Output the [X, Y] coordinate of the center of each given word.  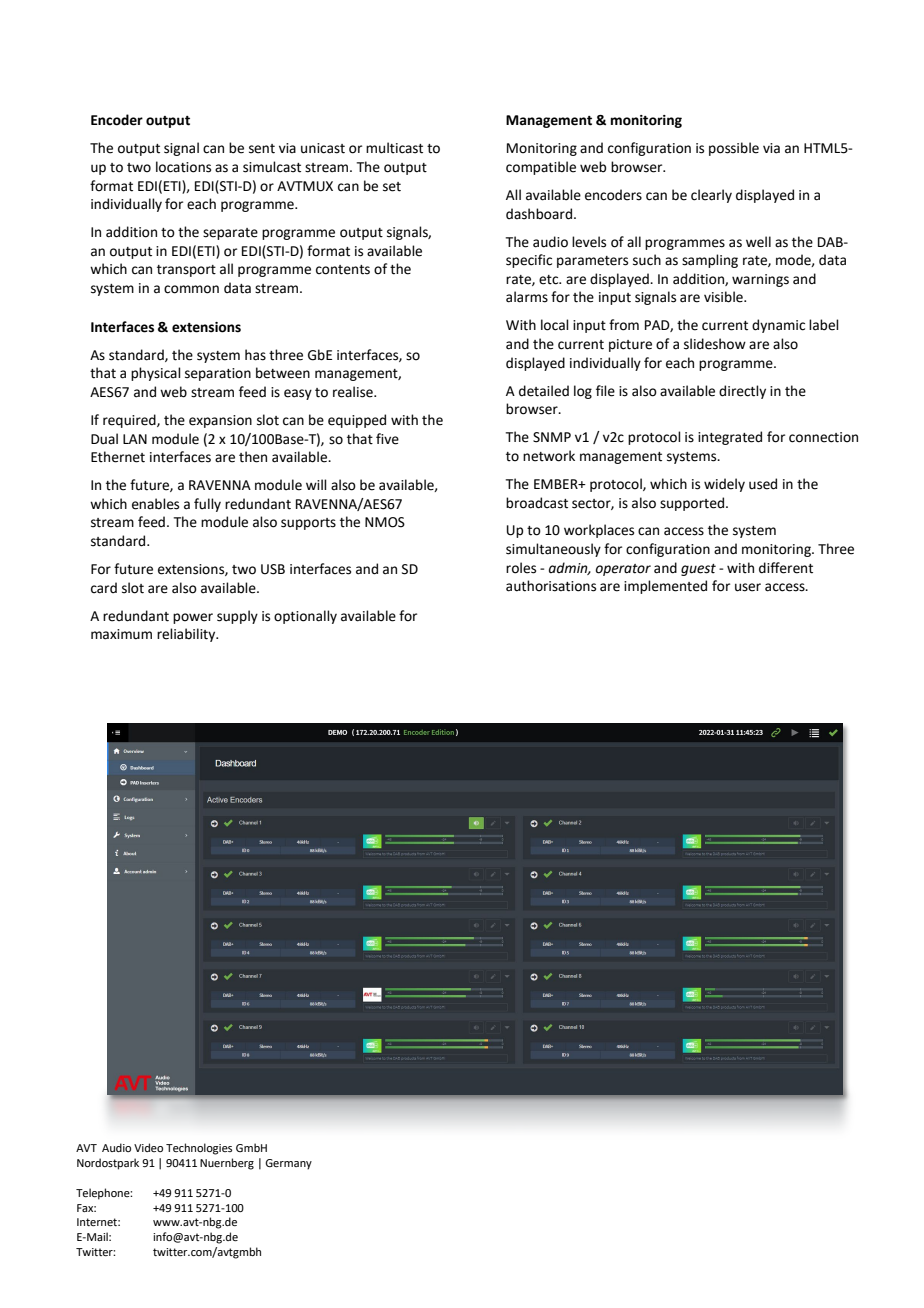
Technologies [199, 1149]
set [392, 187]
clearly [711, 196]
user [748, 587]
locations [183, 167]
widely [724, 485]
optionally [305, 617]
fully [207, 505]
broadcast [537, 503]
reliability [187, 635]
